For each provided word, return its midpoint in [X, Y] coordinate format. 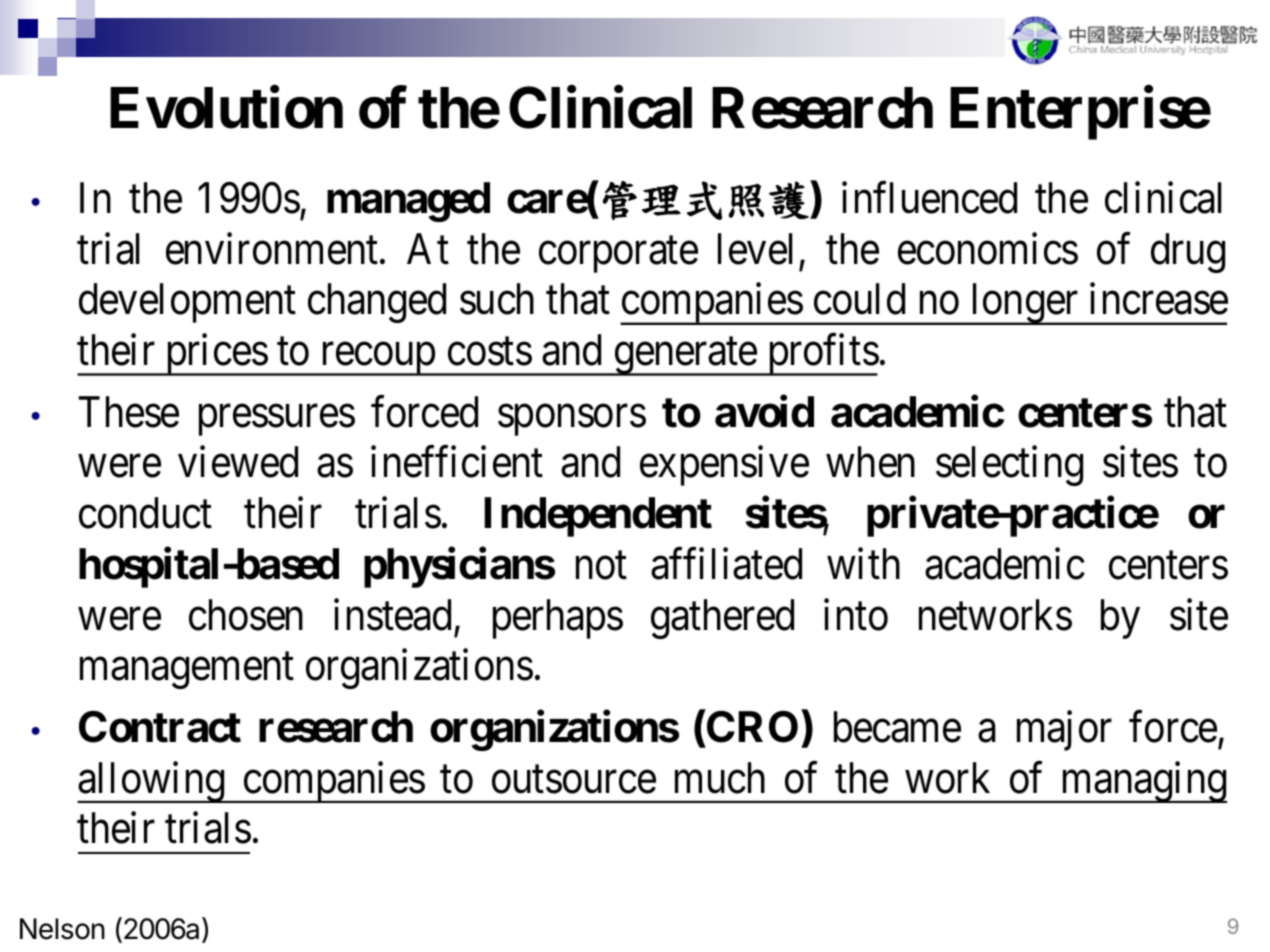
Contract [160, 727]
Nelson [62, 929]
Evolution [226, 108]
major [1064, 731]
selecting [1009, 466]
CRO [752, 727]
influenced [929, 198]
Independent [598, 517]
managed [408, 202]
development [187, 303]
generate [685, 357]
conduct [145, 513]
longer [1024, 304]
